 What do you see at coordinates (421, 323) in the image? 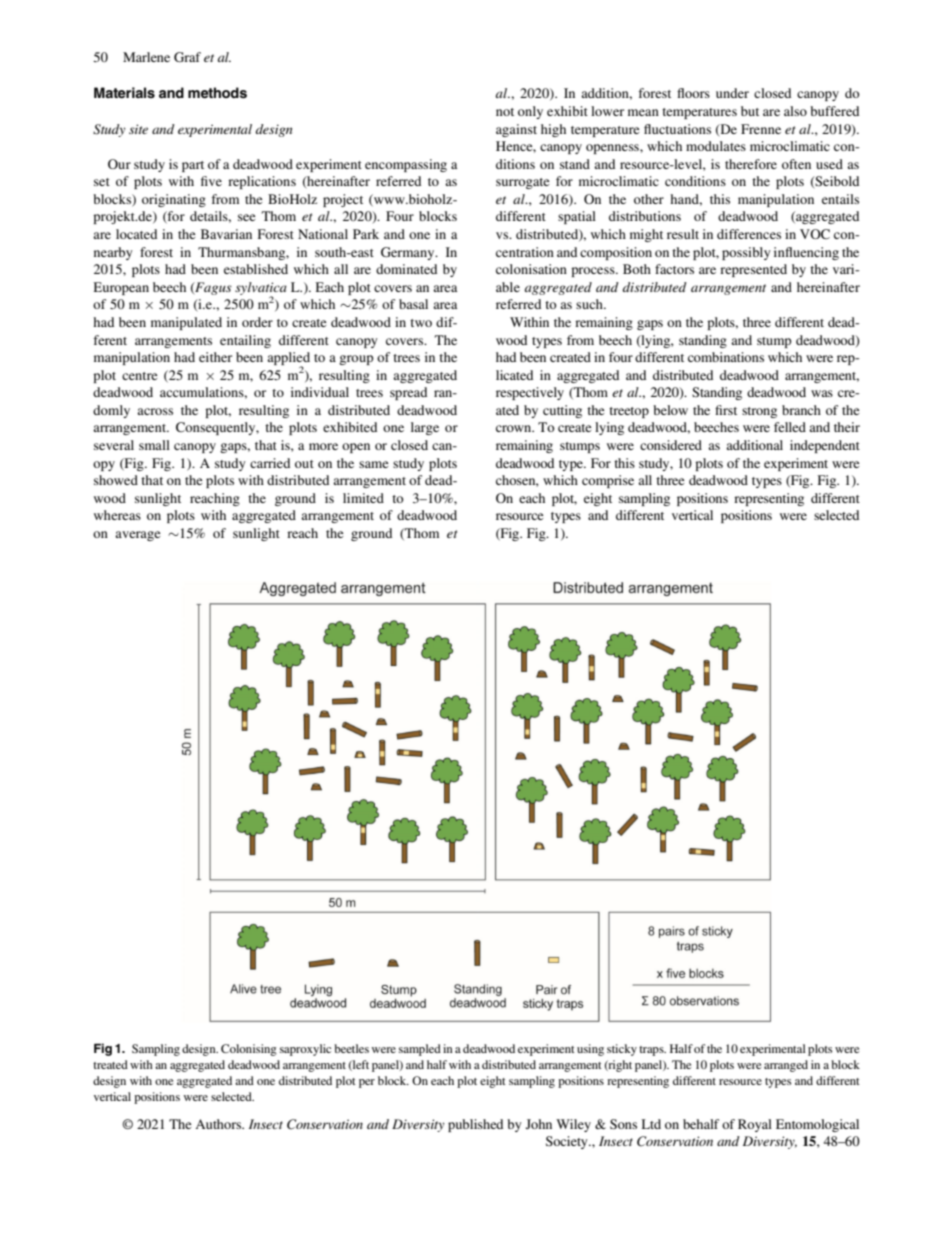
I see `two` at bounding box center [421, 323].
